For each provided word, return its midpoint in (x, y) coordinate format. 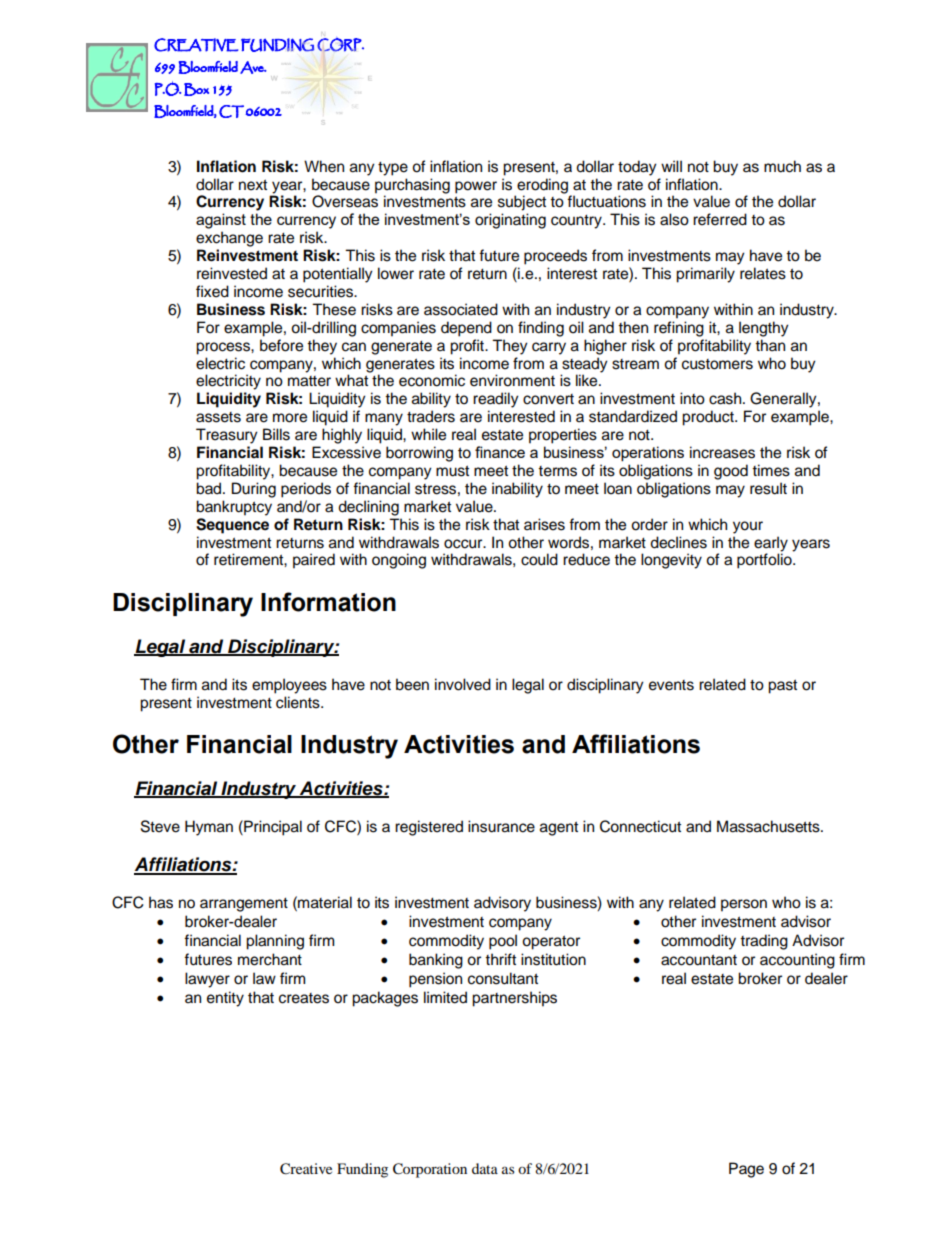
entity (225, 999)
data (485, 1168)
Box (196, 89)
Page (746, 1170)
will (671, 166)
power (476, 187)
